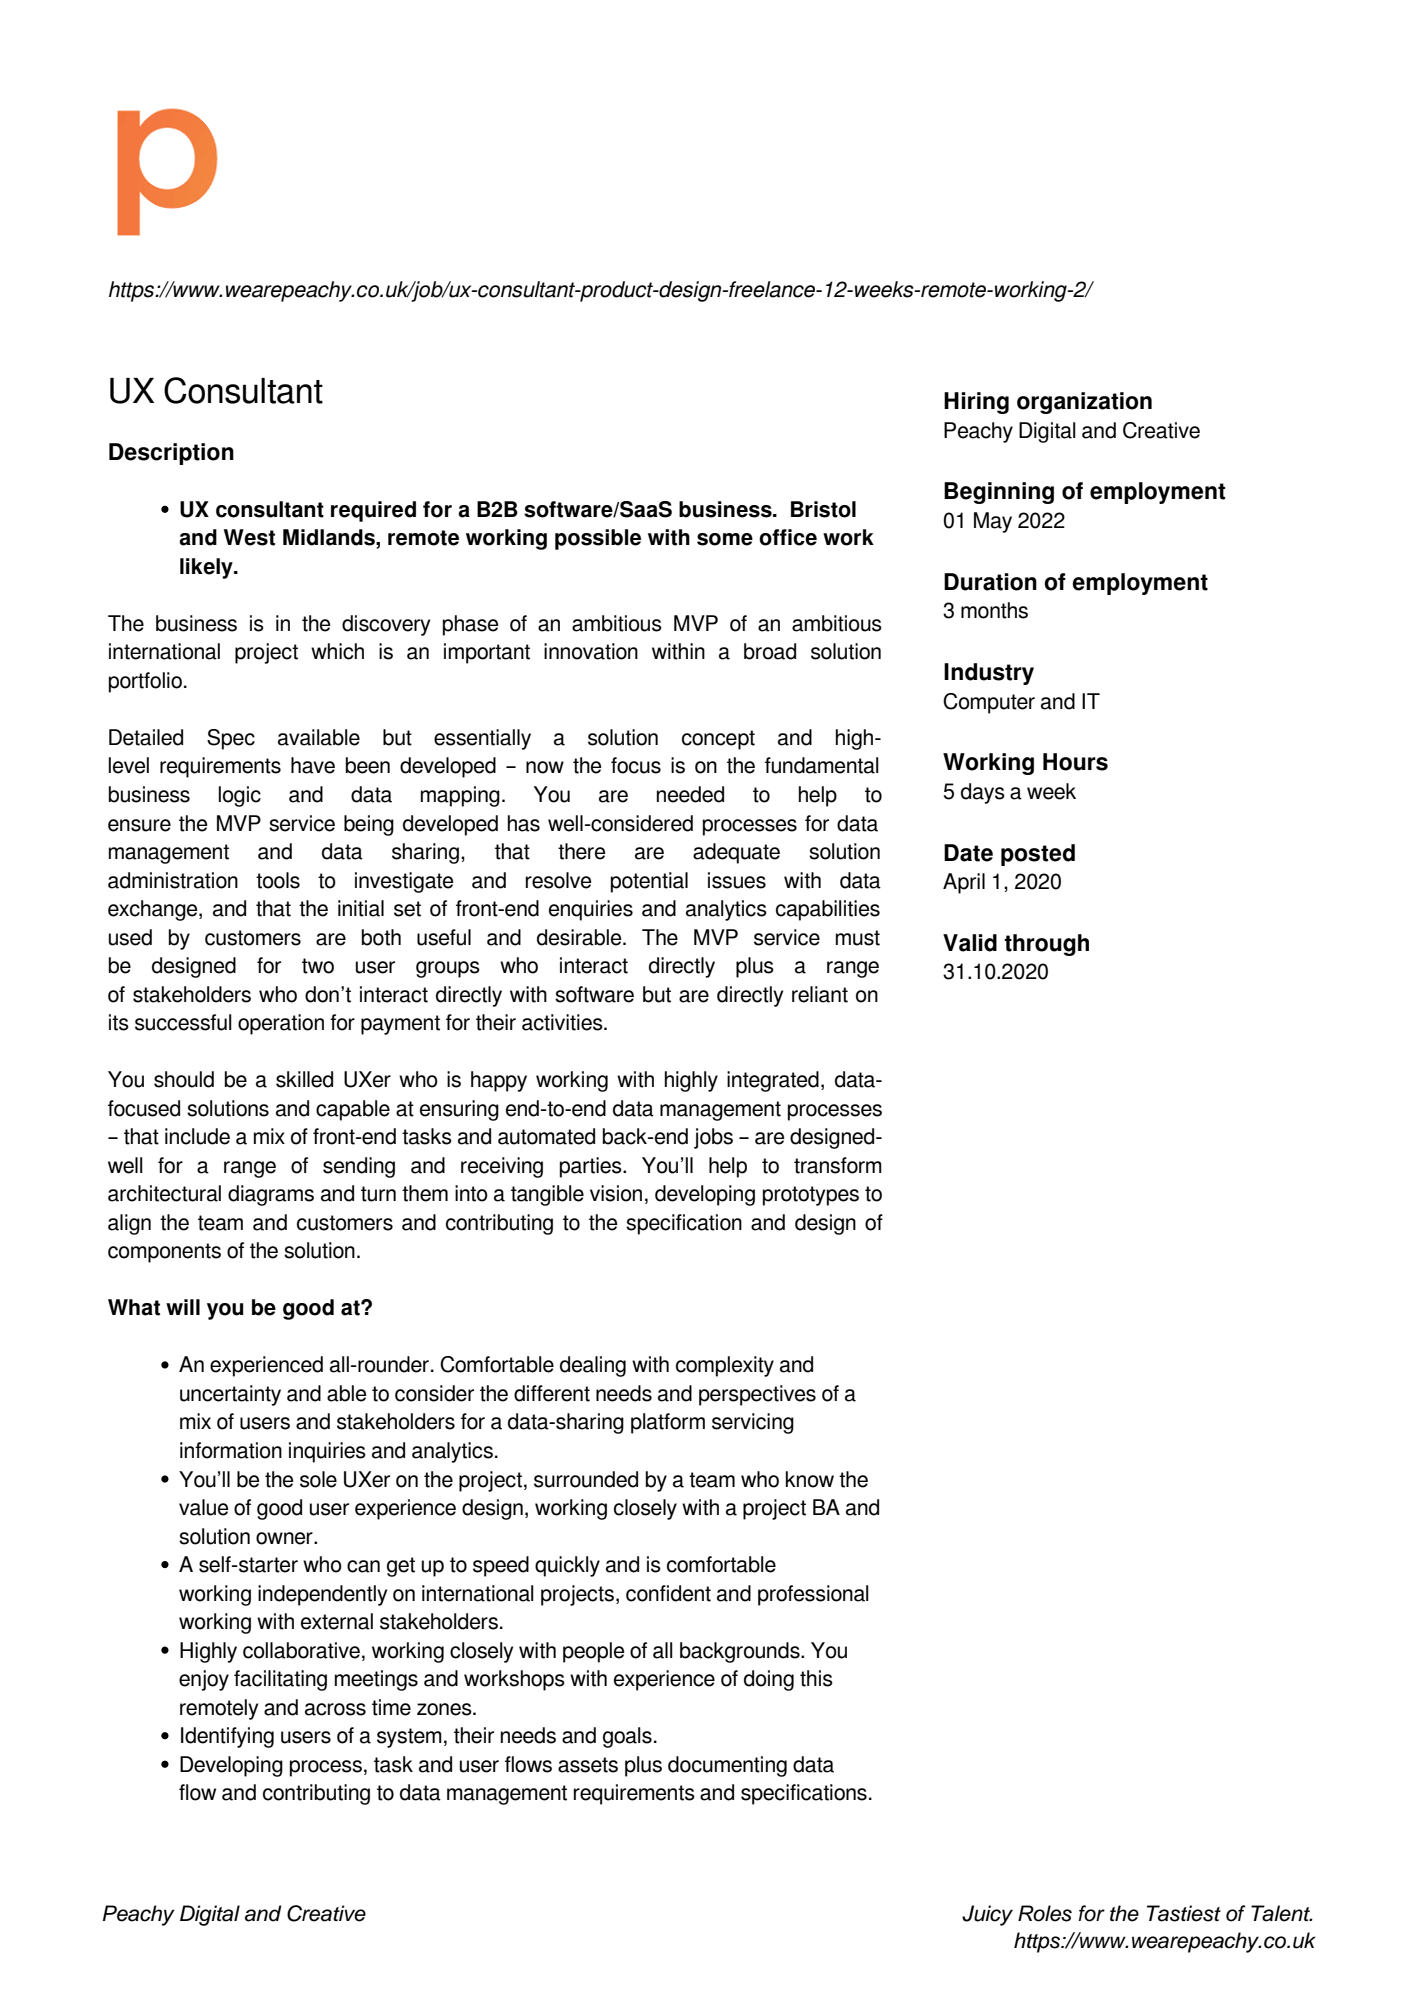 The image size is (1415, 2001). What do you see at coordinates (271, 1195) in the image?
I see `diagrams` at bounding box center [271, 1195].
